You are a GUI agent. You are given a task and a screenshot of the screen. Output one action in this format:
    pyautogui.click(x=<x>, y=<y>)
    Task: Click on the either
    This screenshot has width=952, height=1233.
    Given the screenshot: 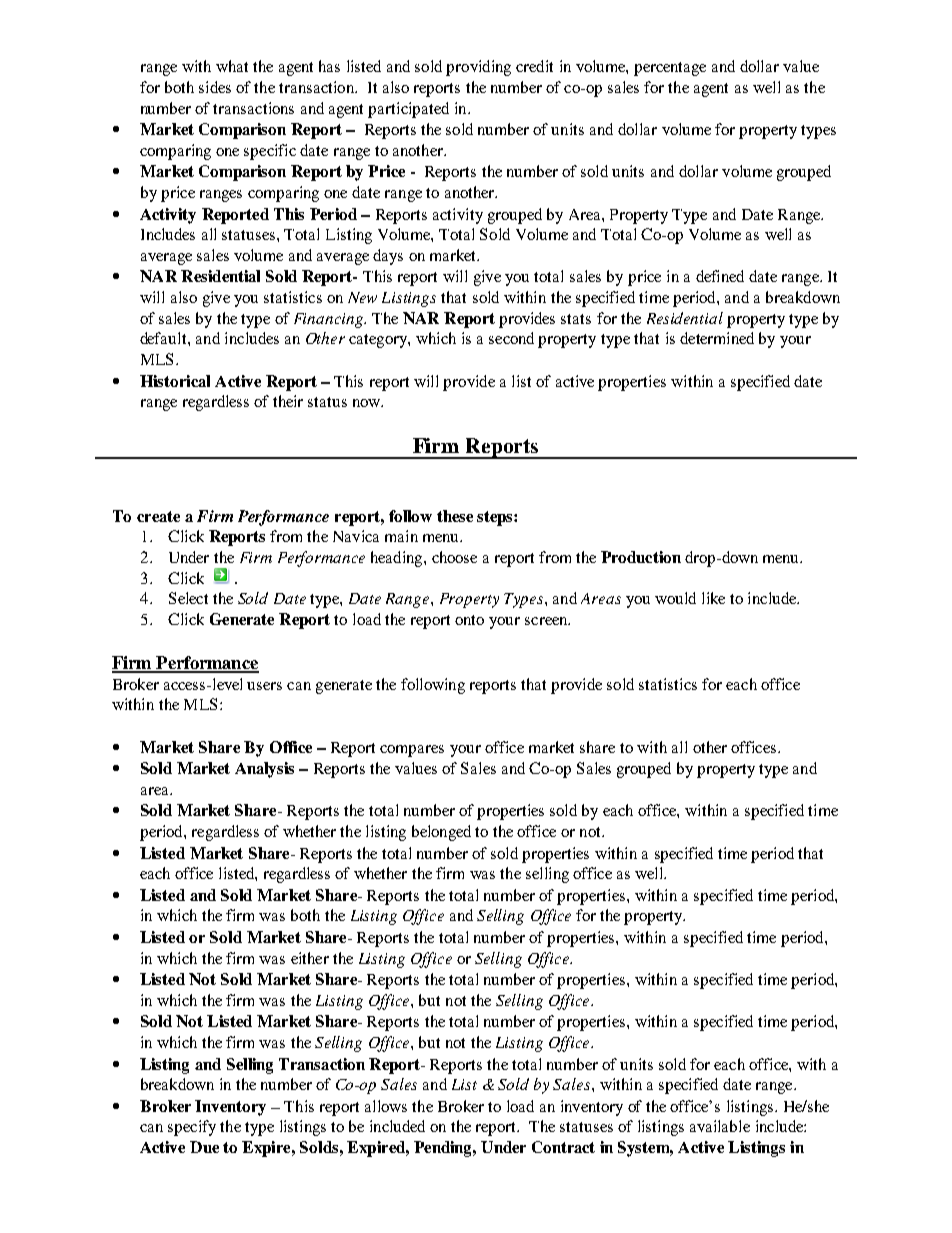 What is the action you would take?
    pyautogui.click(x=310, y=958)
